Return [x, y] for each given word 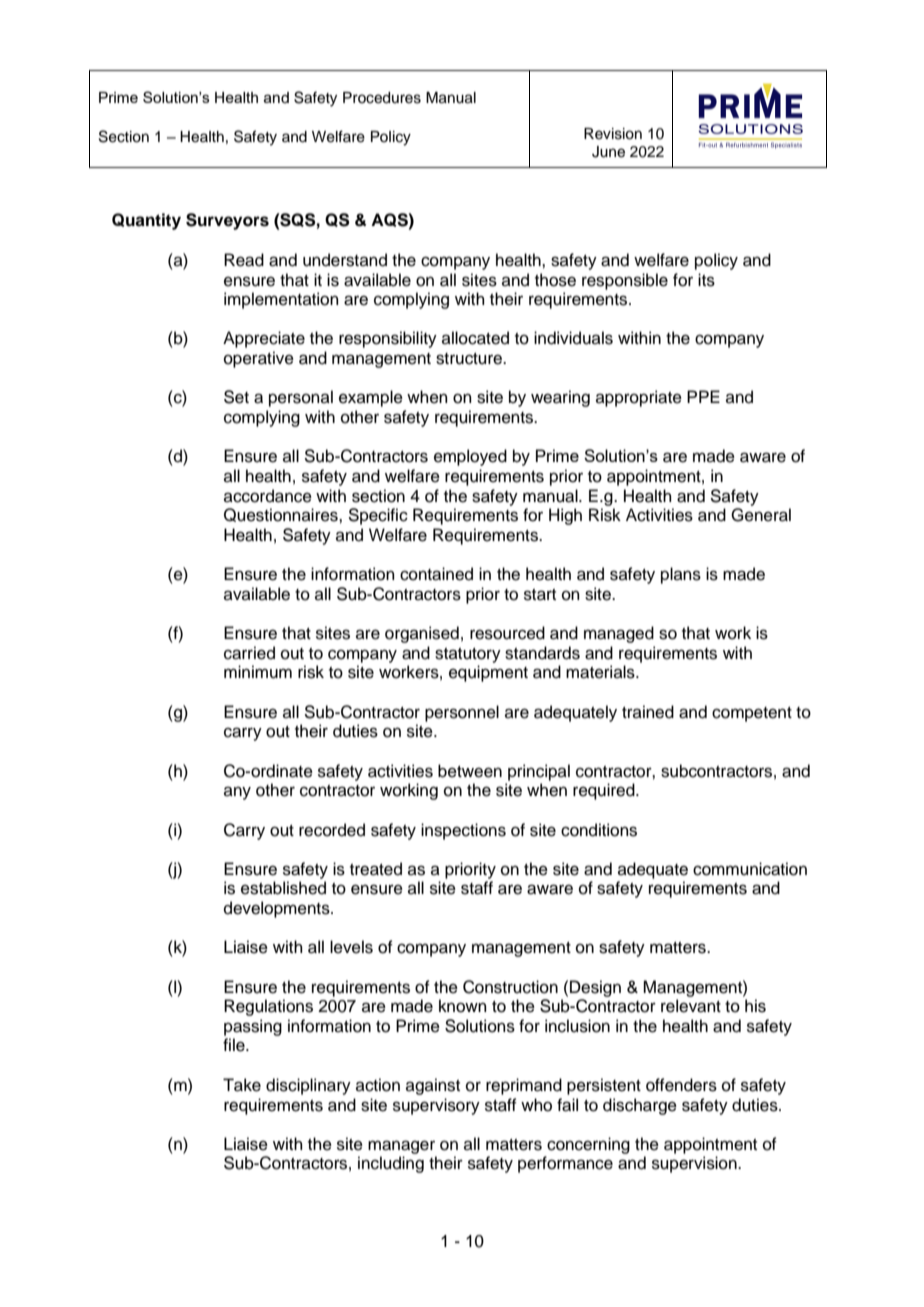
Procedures [382, 98]
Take [242, 1085]
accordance [268, 496]
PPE [703, 396]
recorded [332, 830]
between [470, 771]
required [605, 791]
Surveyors [227, 221]
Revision [613, 134]
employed [470, 457]
